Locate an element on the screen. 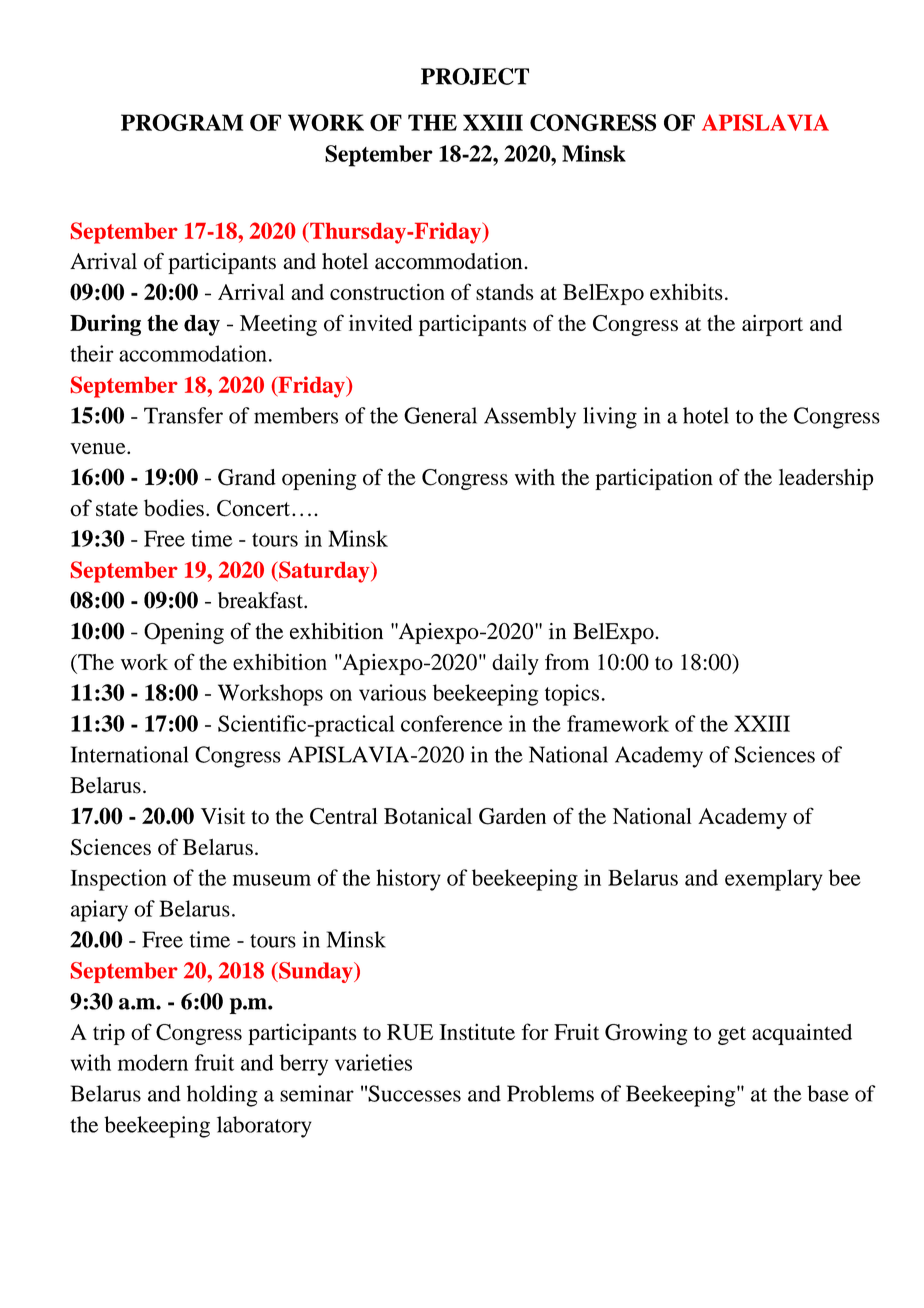  holding is located at coordinates (222, 1096).
